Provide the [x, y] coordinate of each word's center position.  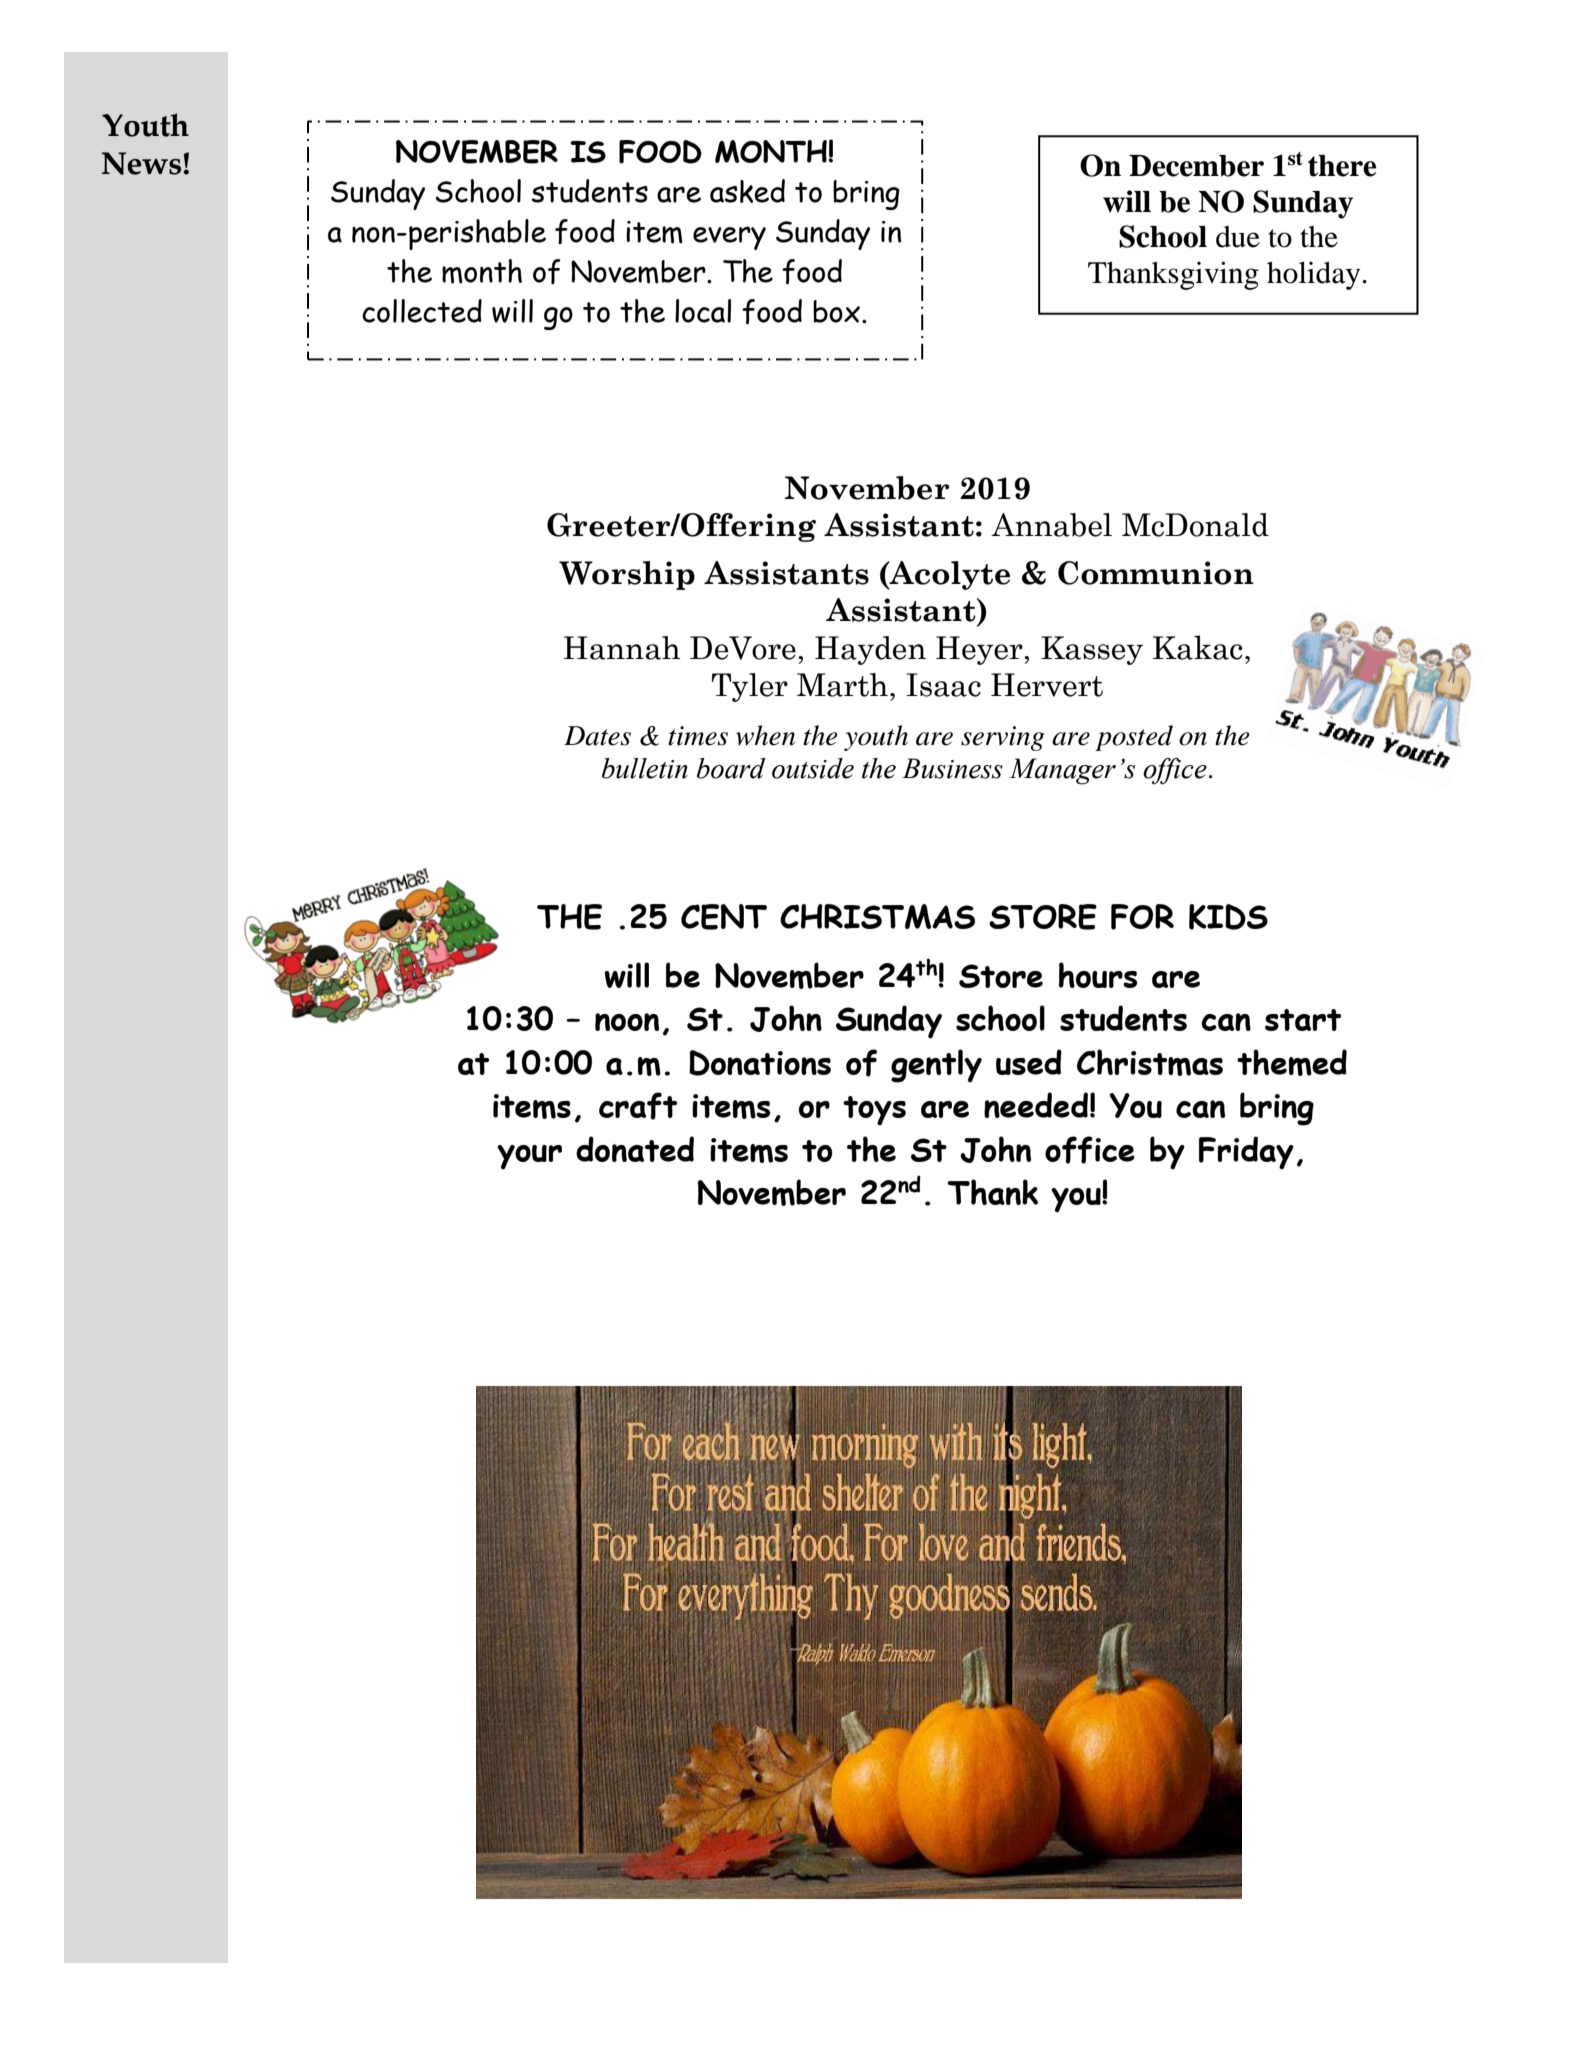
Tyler [750, 687]
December [1196, 166]
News [141, 163]
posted [1134, 738]
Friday [1246, 1153]
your [529, 1157]
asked [747, 191]
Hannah [622, 648]
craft [638, 1106]
